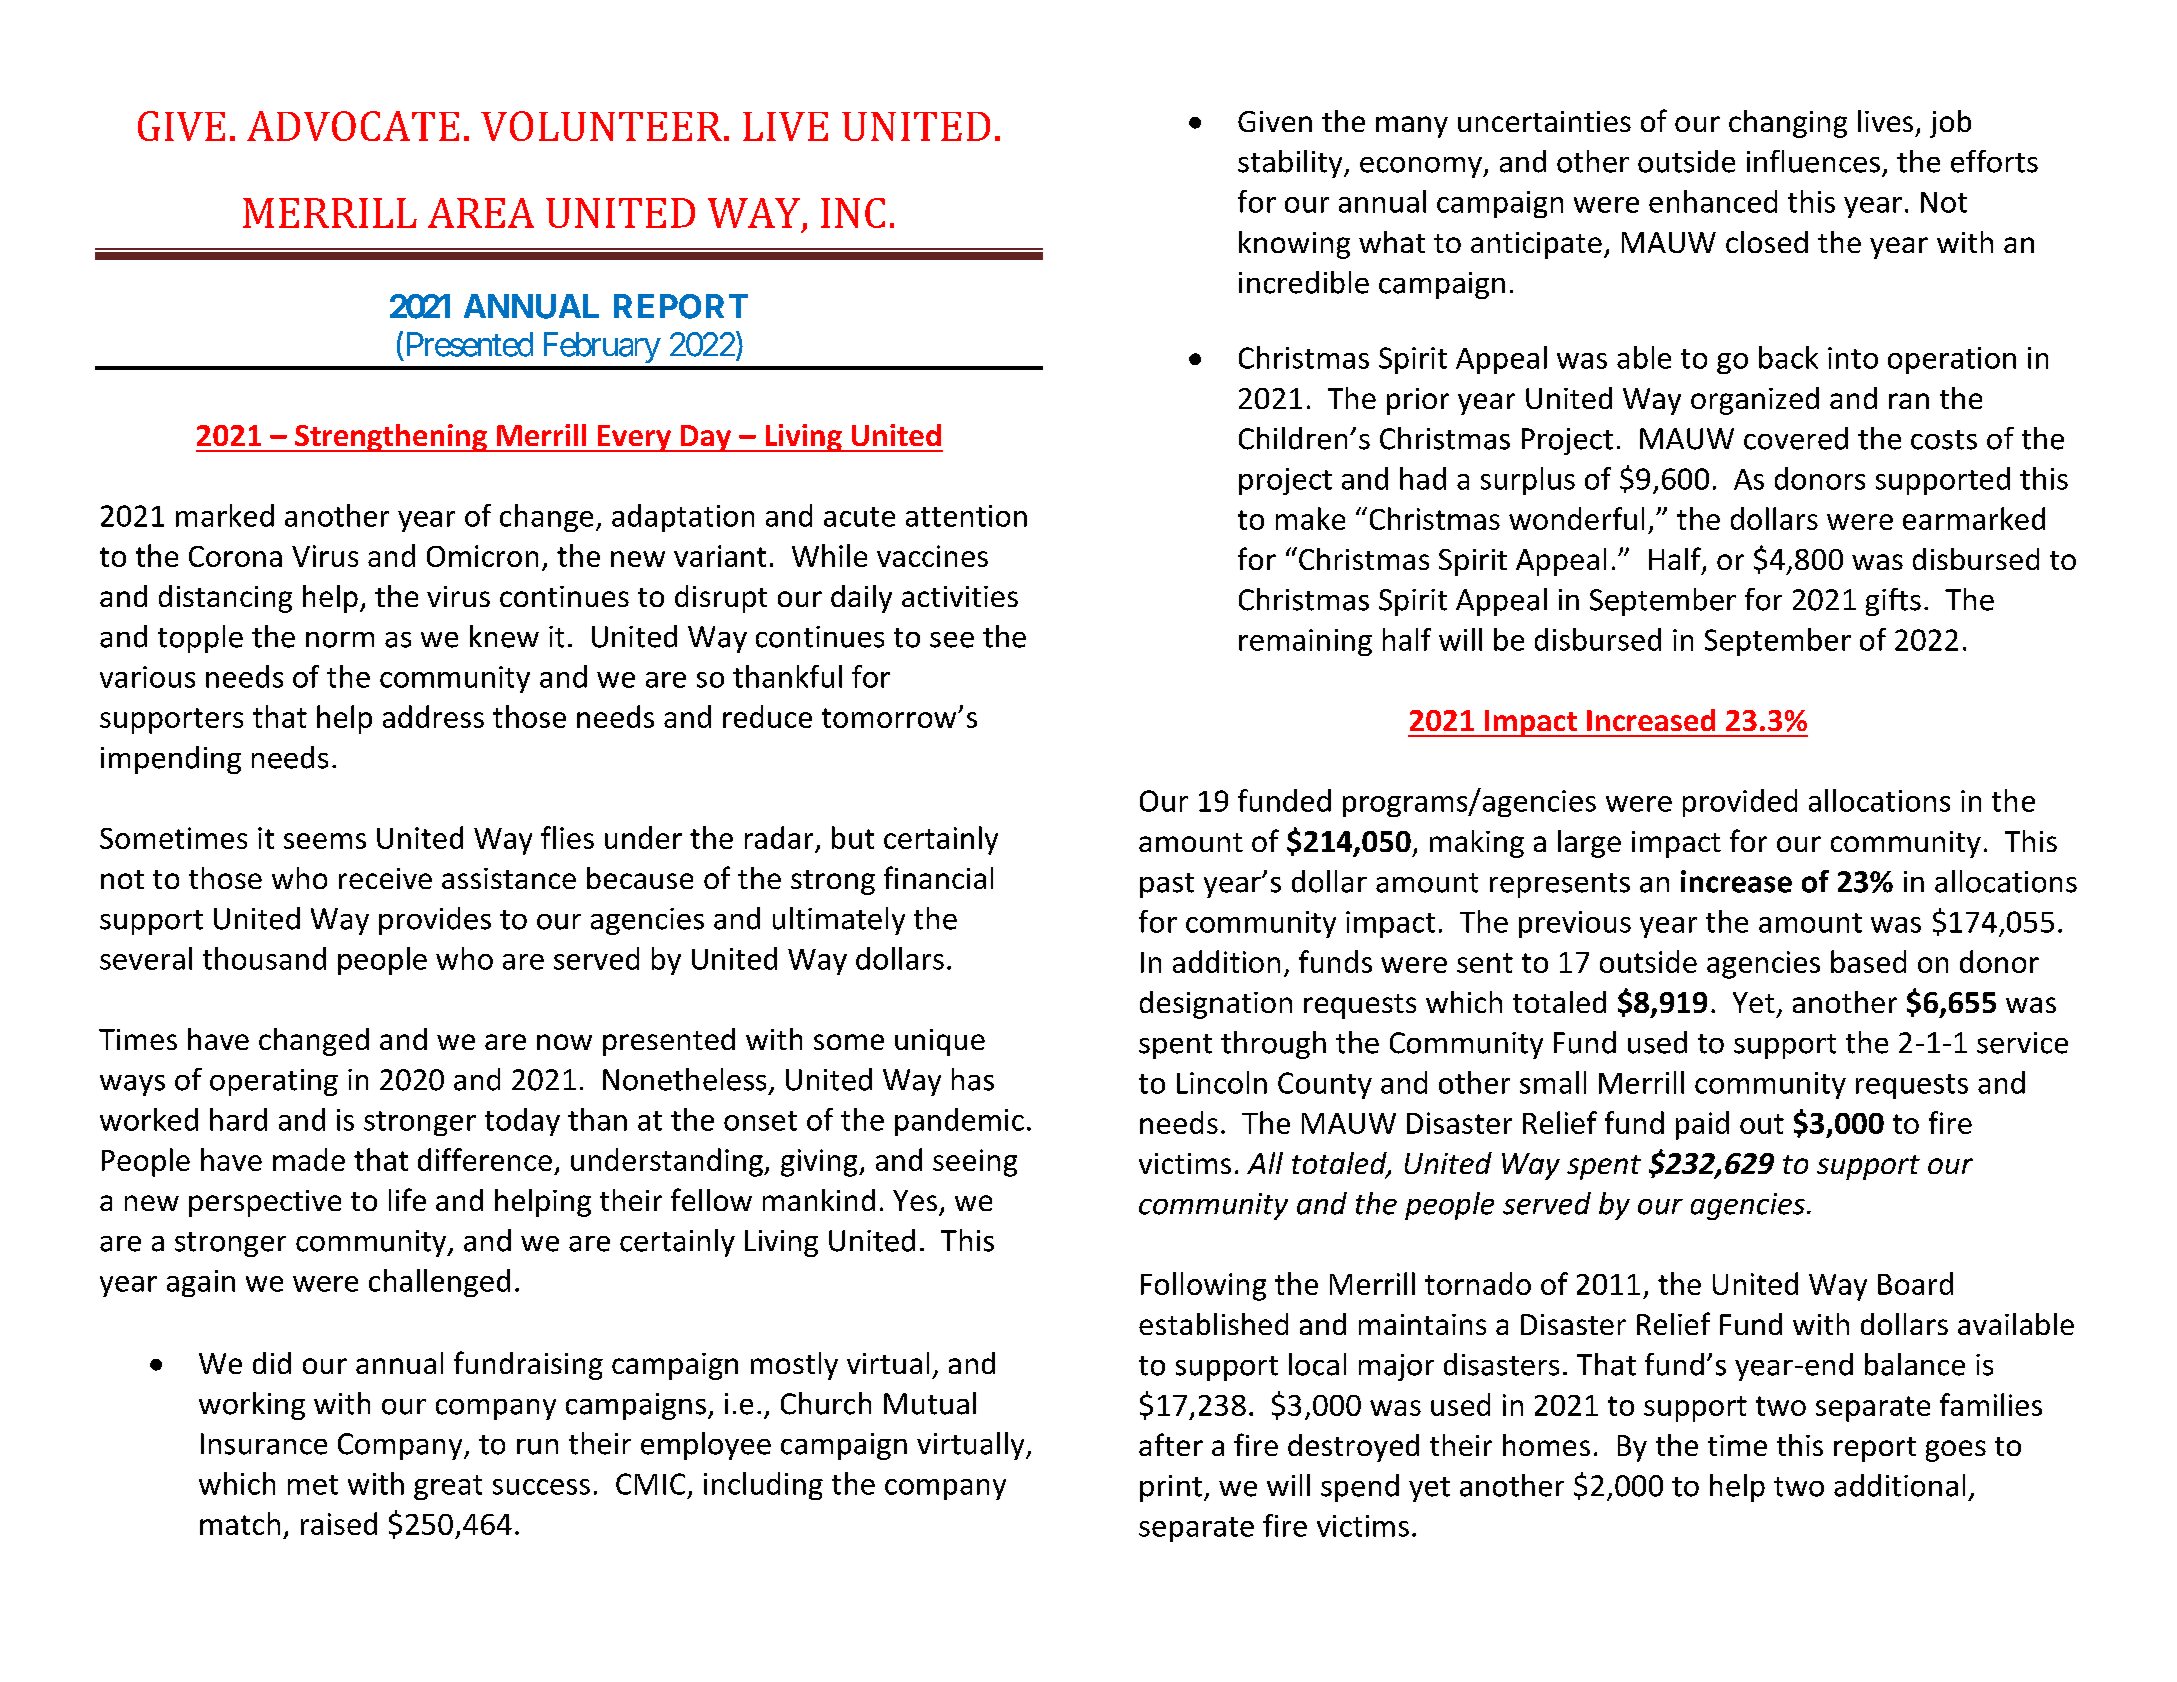  What do you see at coordinates (1740, 803) in the document?
I see `provided` at bounding box center [1740, 803].
